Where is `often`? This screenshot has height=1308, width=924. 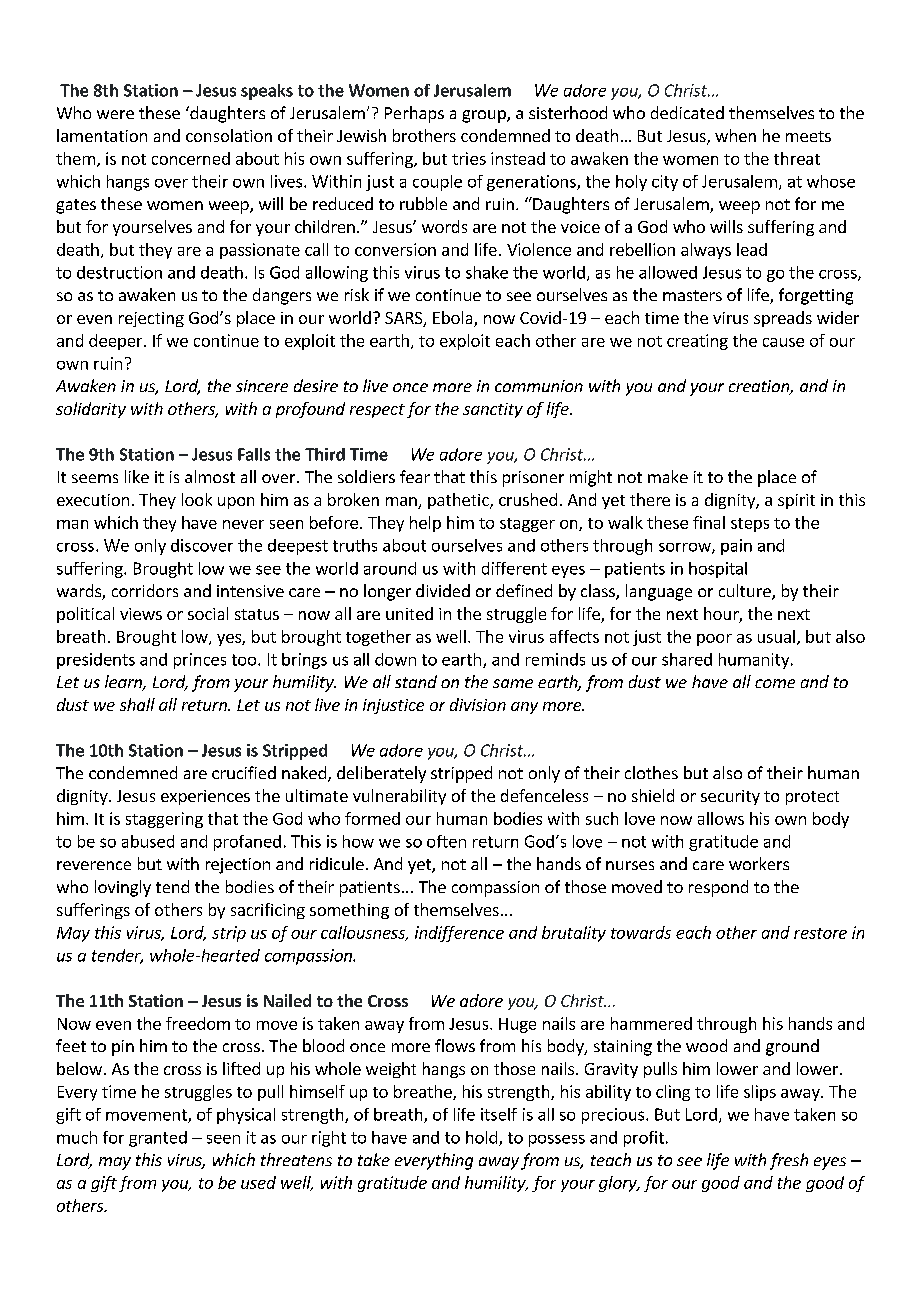
often is located at coordinates (446, 841).
